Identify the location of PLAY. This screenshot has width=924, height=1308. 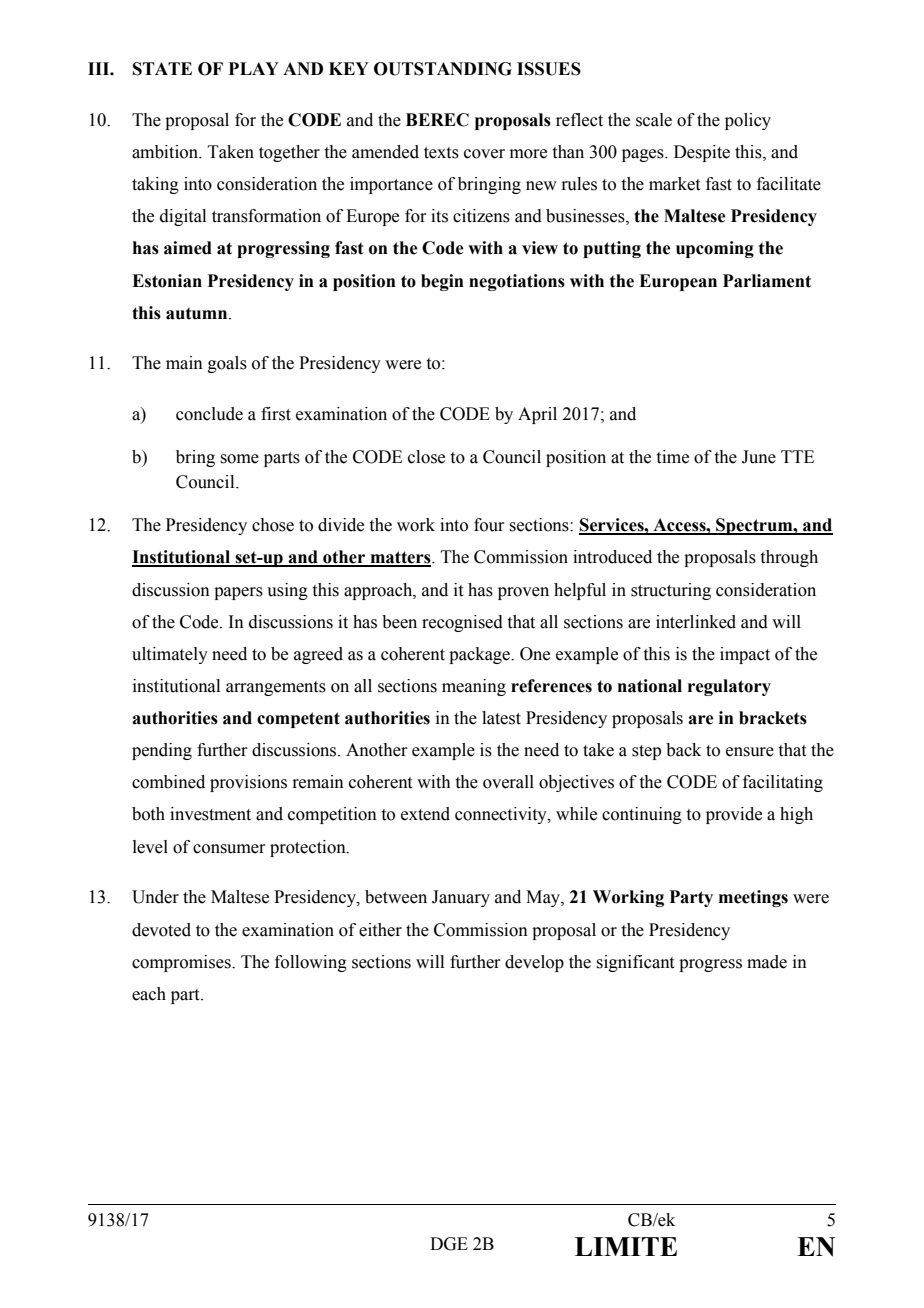
(253, 68).
